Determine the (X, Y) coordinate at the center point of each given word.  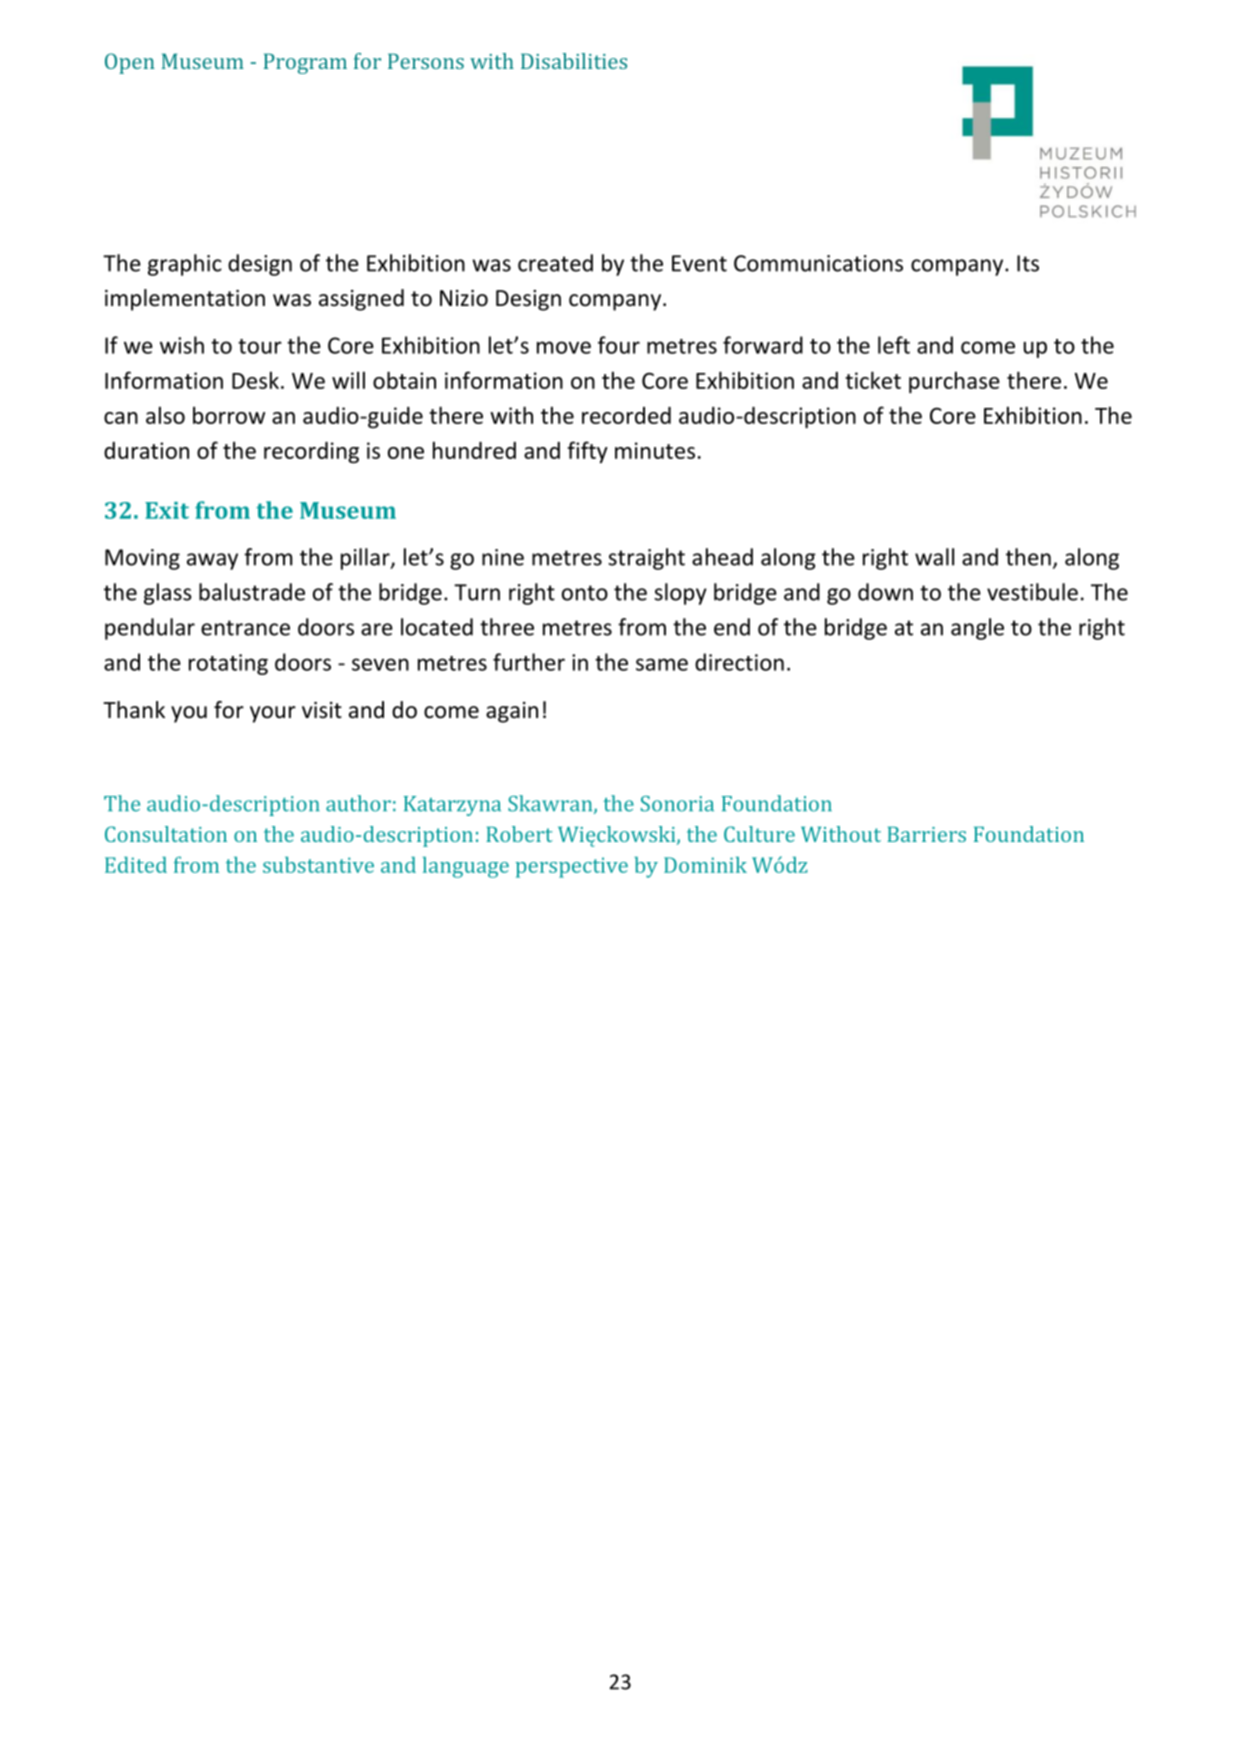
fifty (587, 452)
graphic (185, 265)
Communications (818, 263)
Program (305, 63)
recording (311, 453)
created (555, 263)
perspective (572, 867)
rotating (228, 664)
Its (1028, 263)
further (529, 662)
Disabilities (574, 61)
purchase (954, 382)
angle (977, 629)
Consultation (166, 834)
